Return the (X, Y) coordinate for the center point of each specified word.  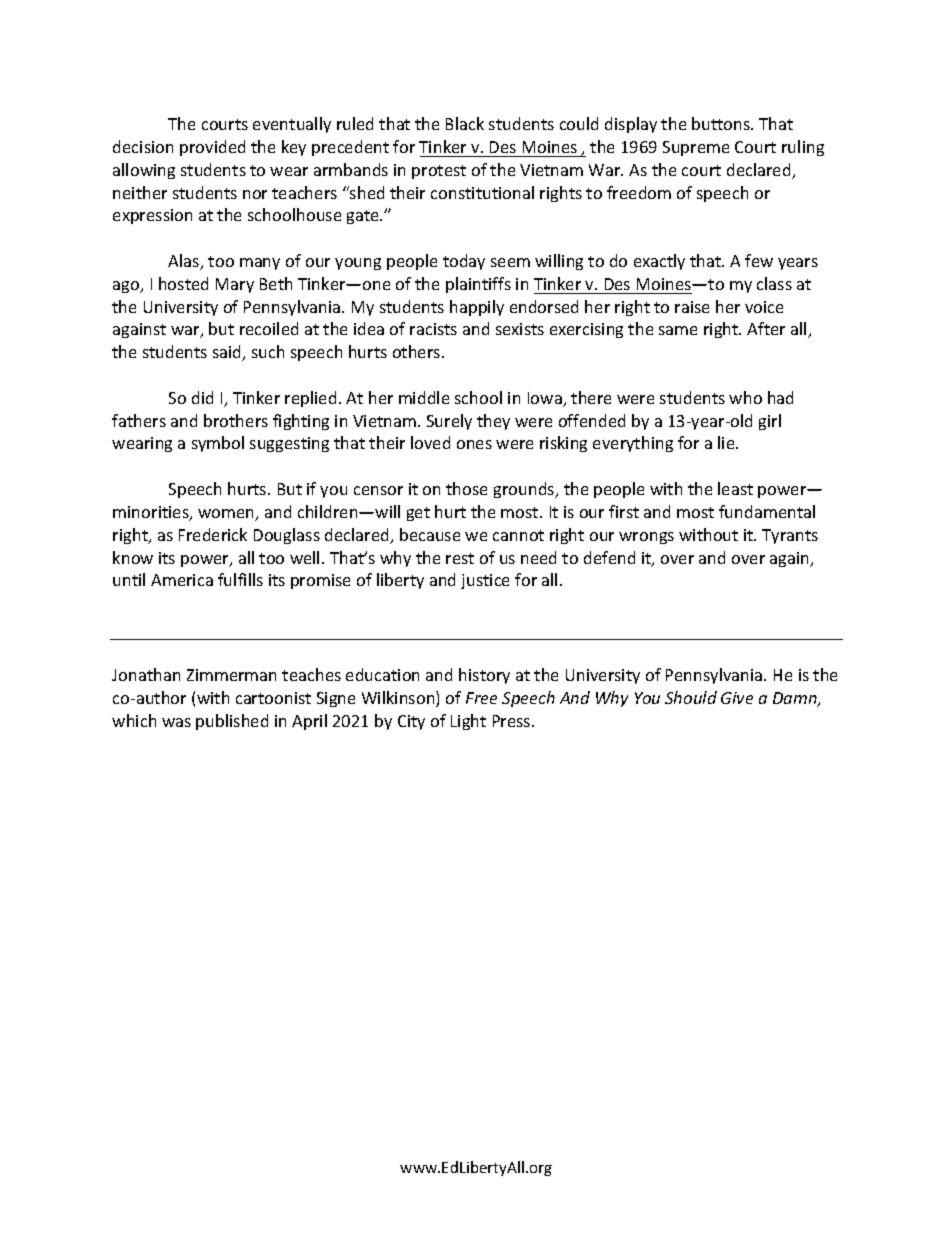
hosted (183, 283)
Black (465, 123)
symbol (218, 444)
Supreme (696, 148)
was (176, 722)
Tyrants (790, 536)
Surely (449, 422)
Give (737, 698)
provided (212, 148)
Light (468, 722)
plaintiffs (478, 285)
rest (460, 558)
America (182, 580)
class (774, 283)
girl (770, 422)
